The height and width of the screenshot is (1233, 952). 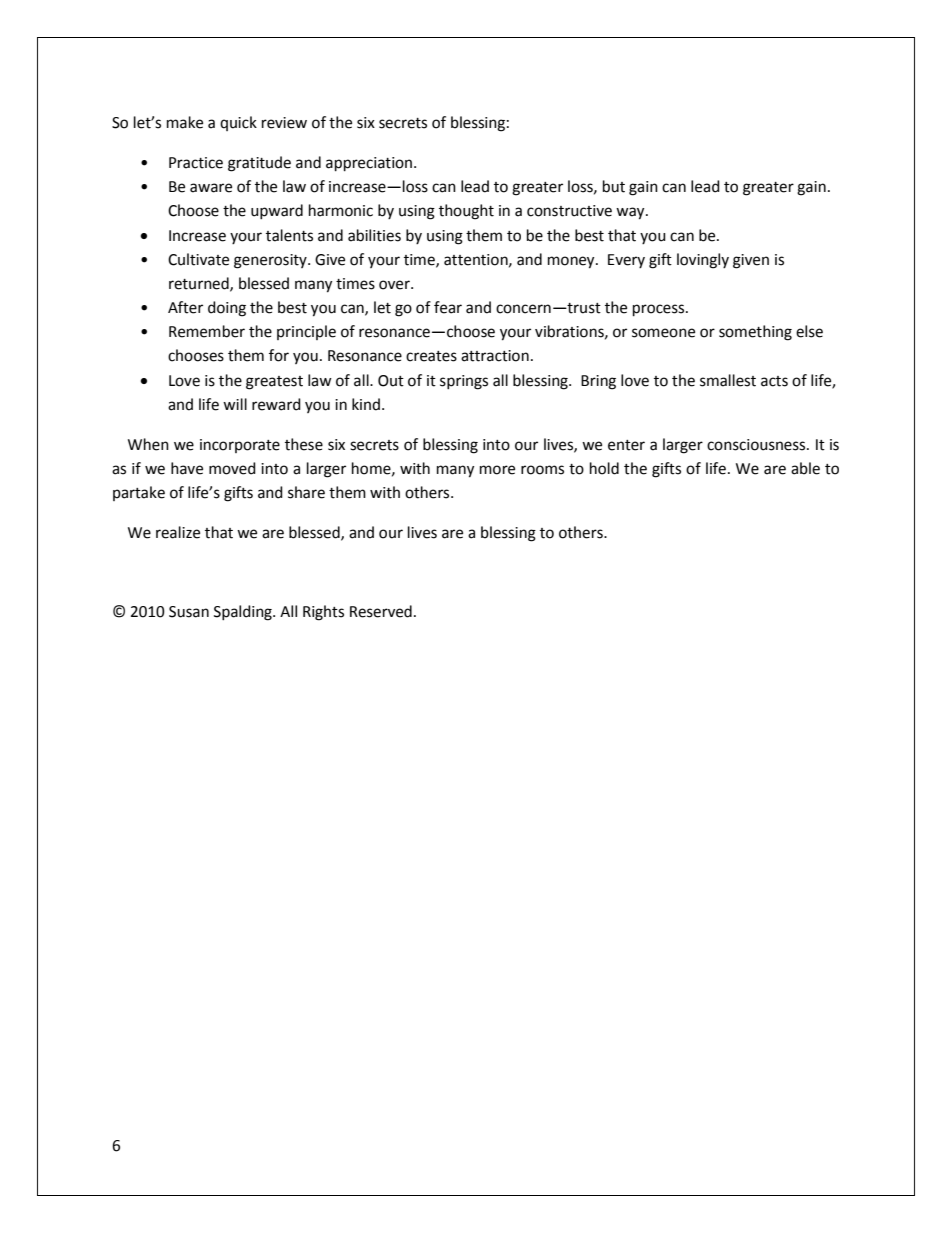 I want to click on Remember, so click(x=207, y=331).
